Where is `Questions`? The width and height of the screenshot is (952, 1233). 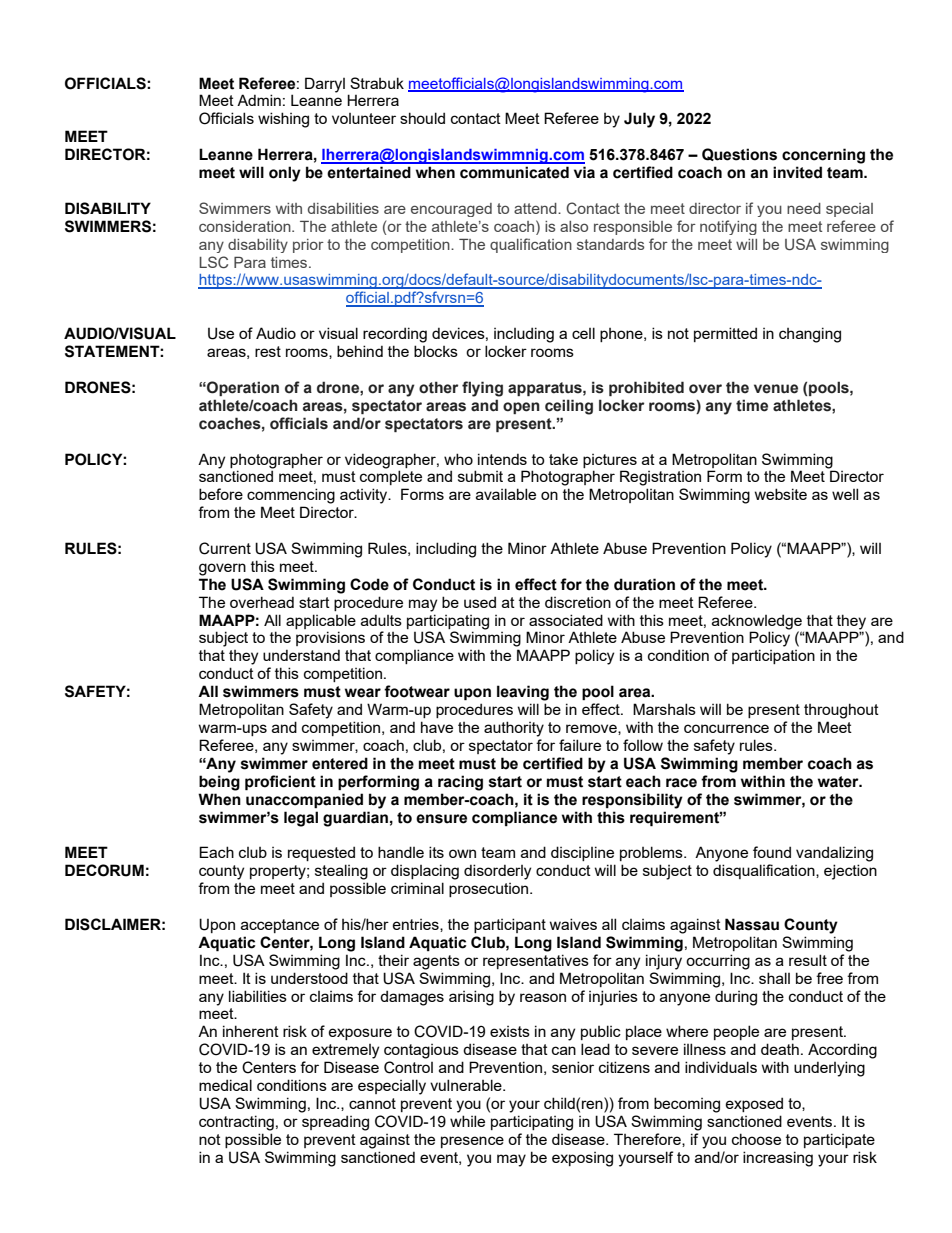
Questions is located at coordinates (739, 154).
